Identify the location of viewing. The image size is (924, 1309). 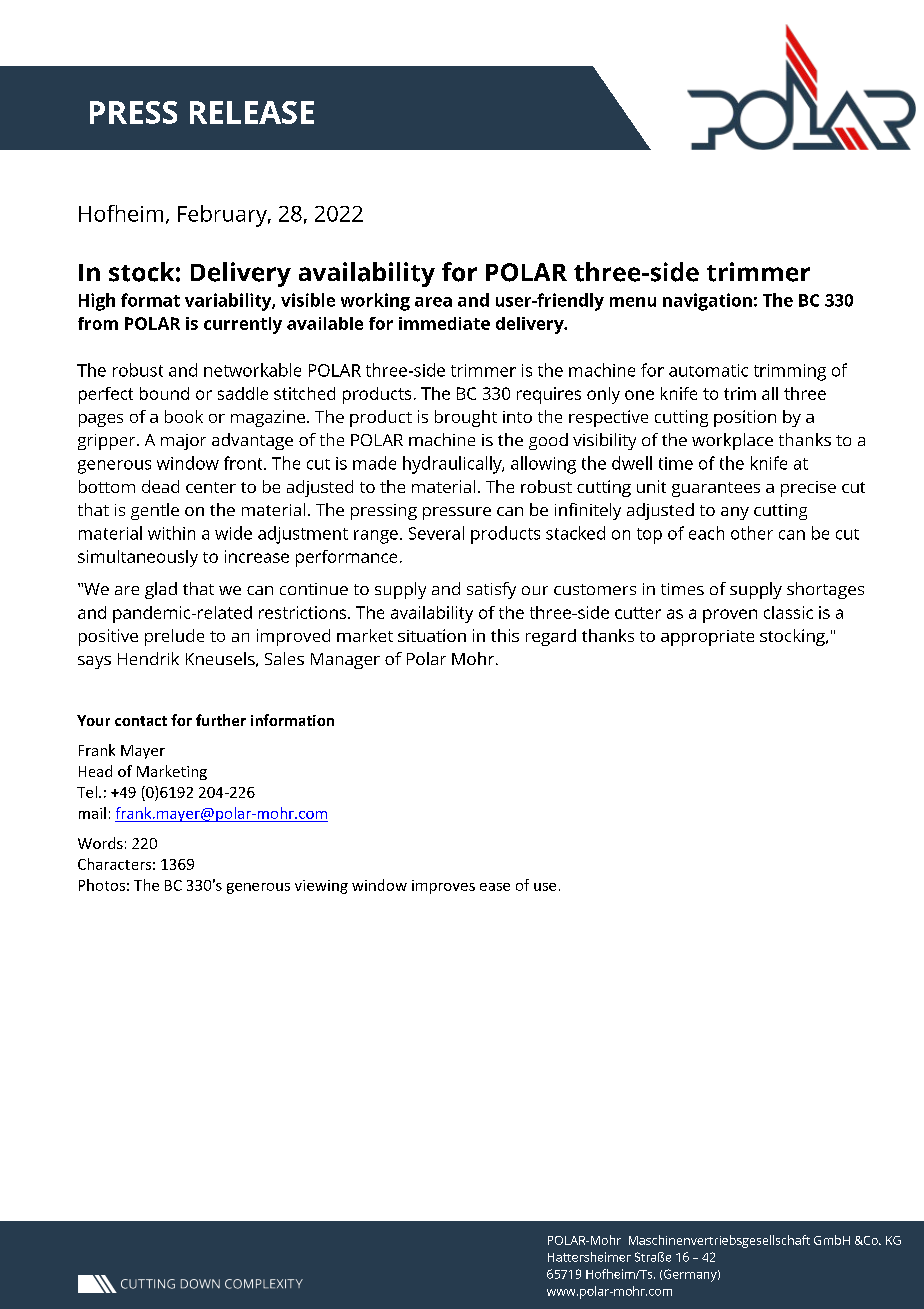
(321, 887).
